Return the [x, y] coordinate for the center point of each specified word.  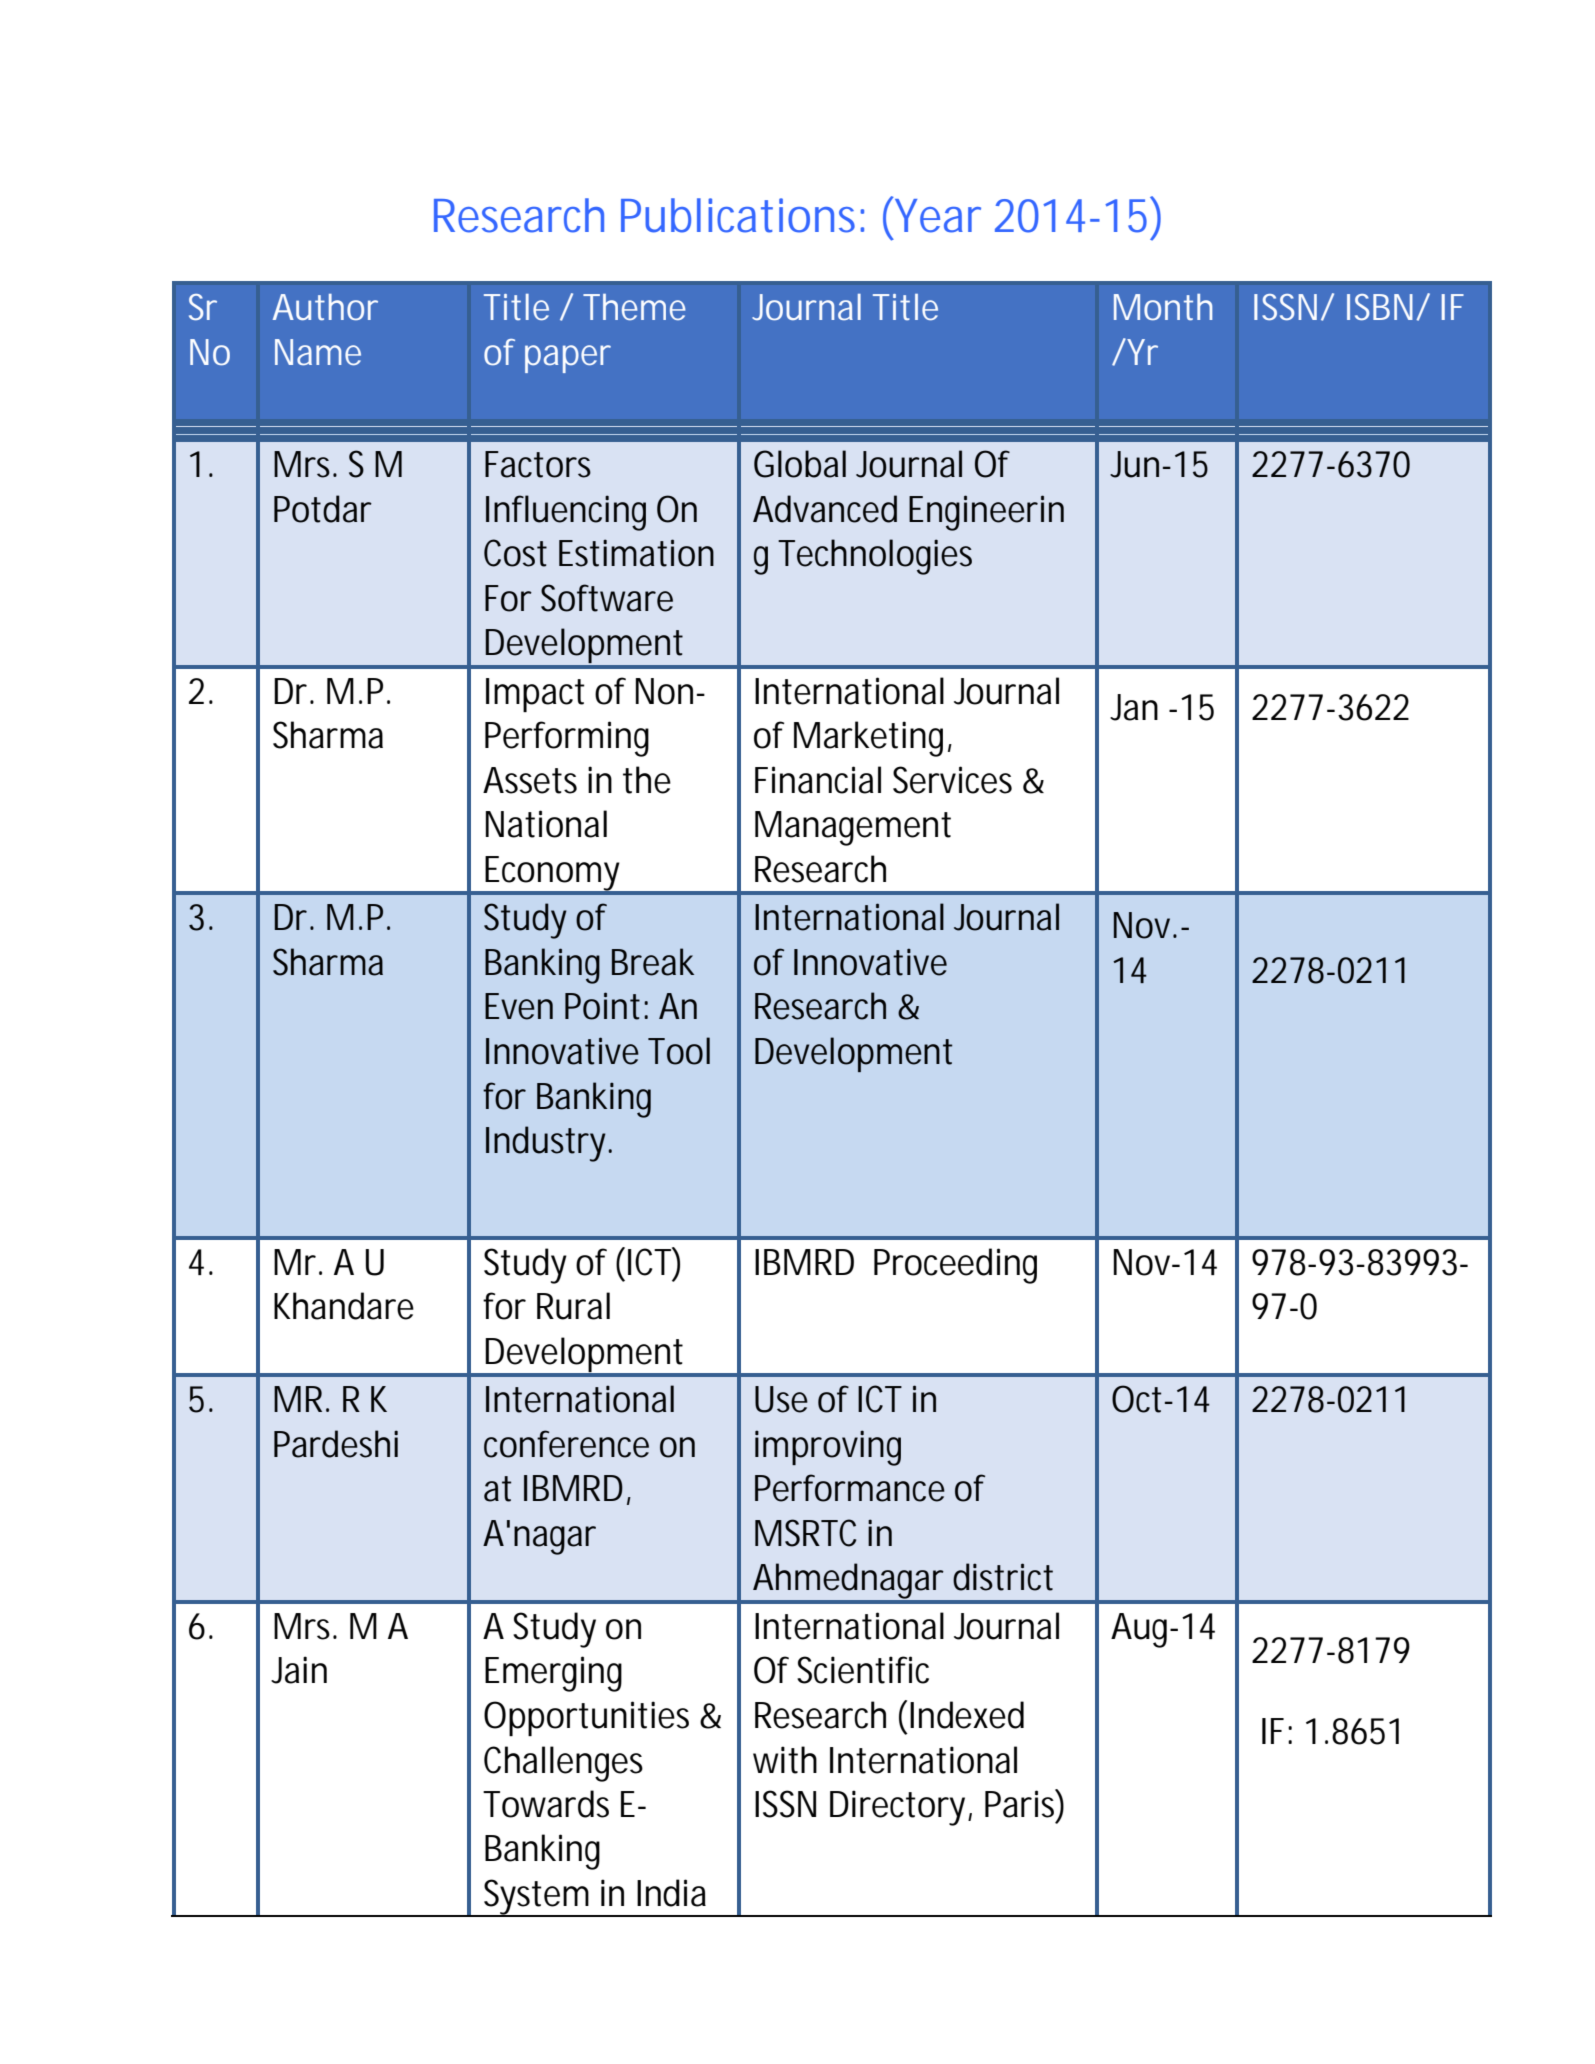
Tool [679, 1051]
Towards [546, 1804]
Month [1163, 307]
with [785, 1760]
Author [325, 307]
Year [937, 215]
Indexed [967, 1715]
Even [519, 1006]
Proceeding [955, 1266]
